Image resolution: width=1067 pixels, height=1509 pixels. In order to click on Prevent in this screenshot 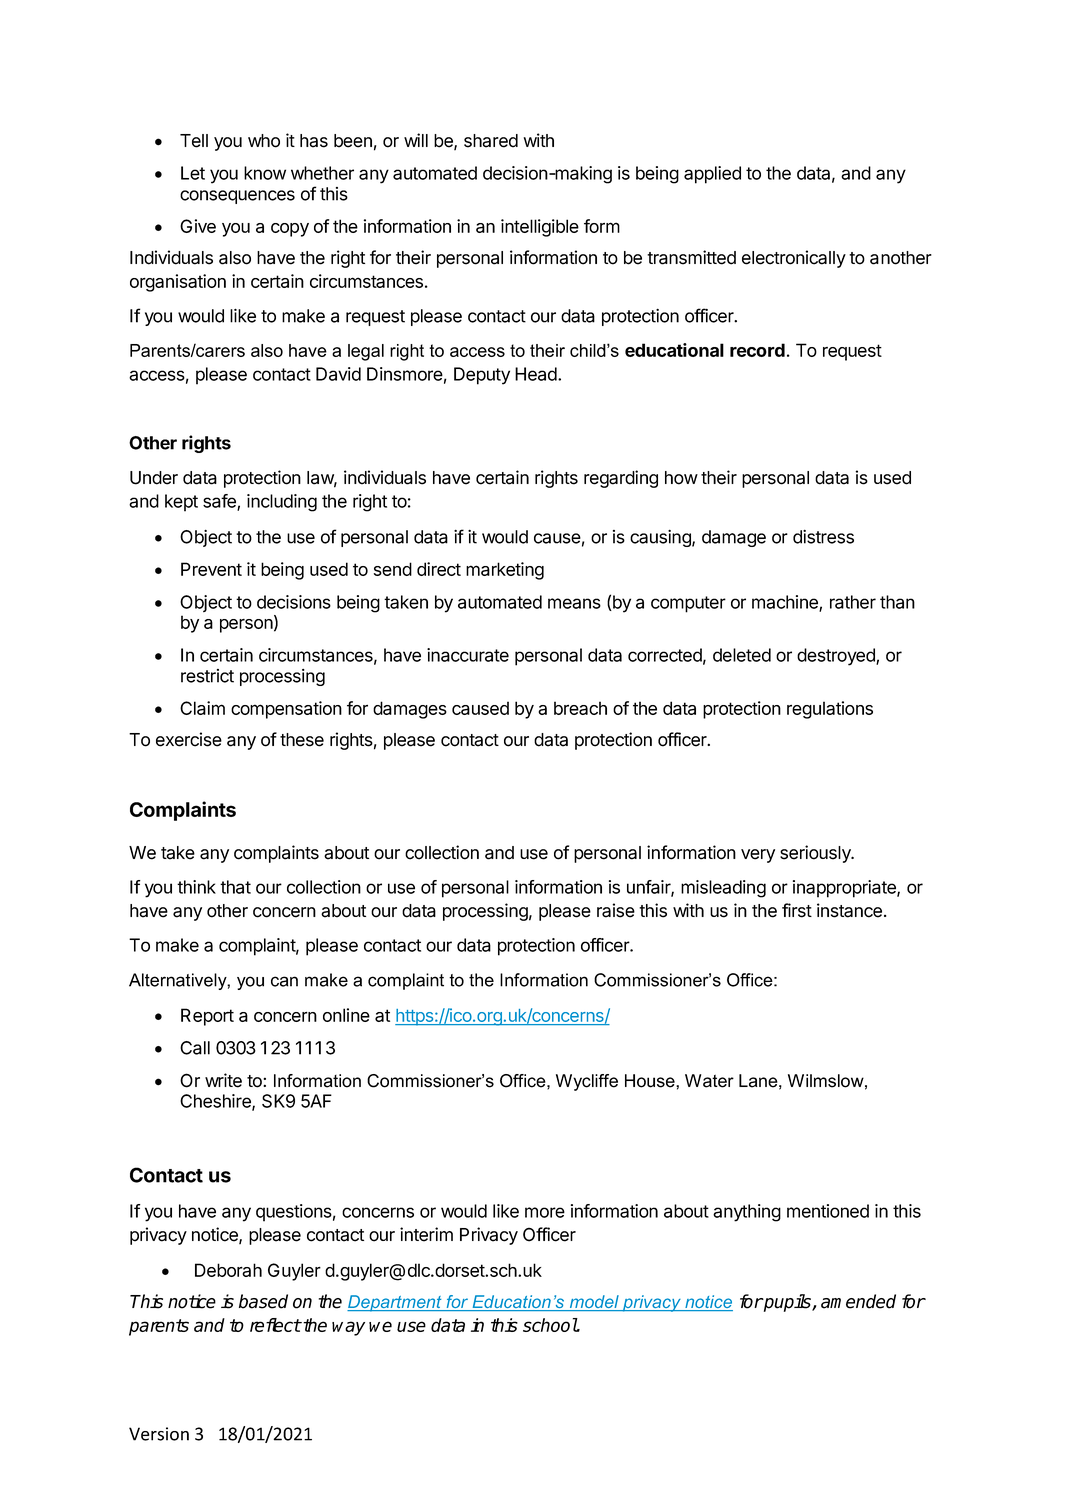, I will do `click(211, 569)`.
